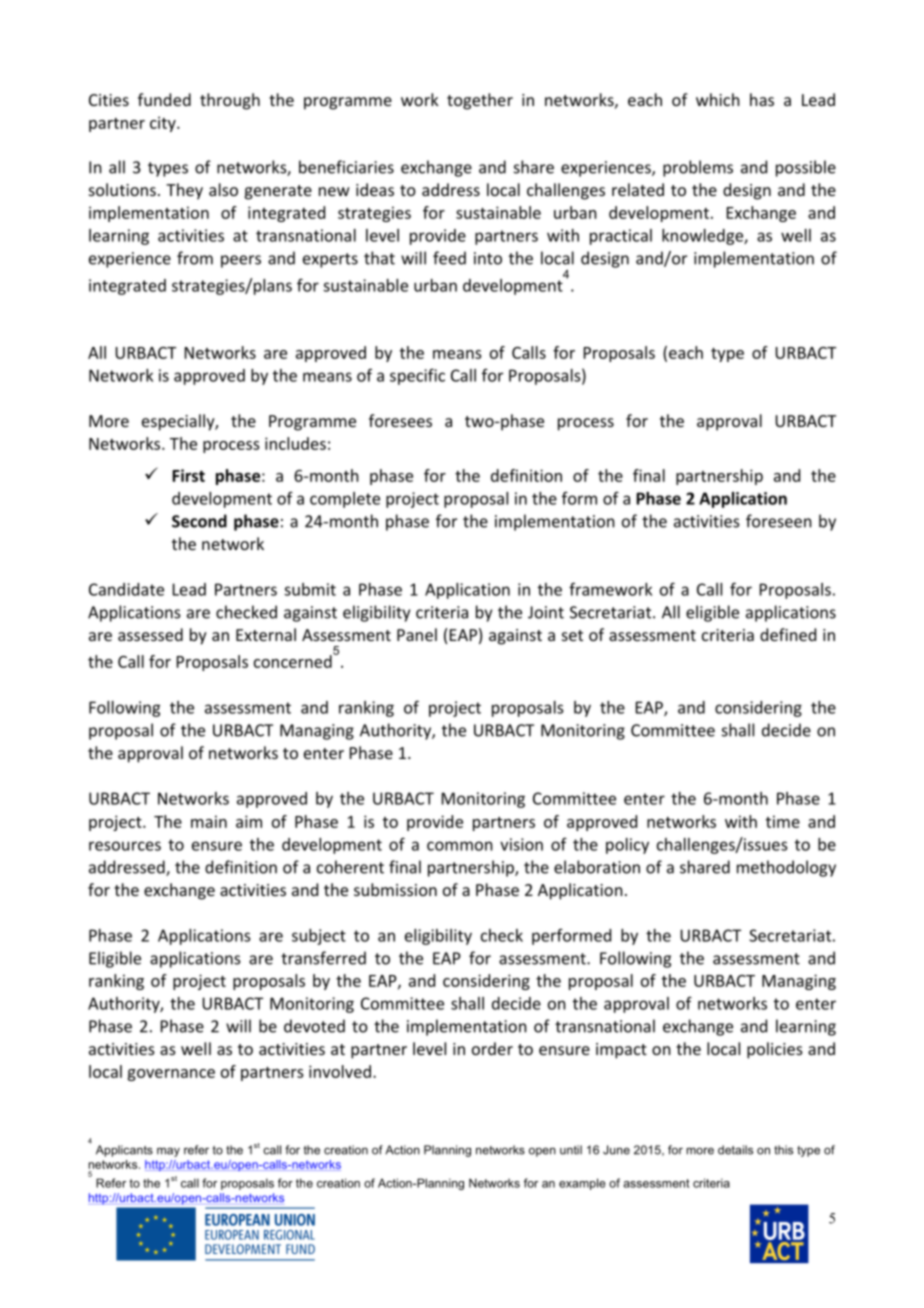  Describe the element at coordinates (400, 420) in the screenshot. I see `foresees` at that location.
